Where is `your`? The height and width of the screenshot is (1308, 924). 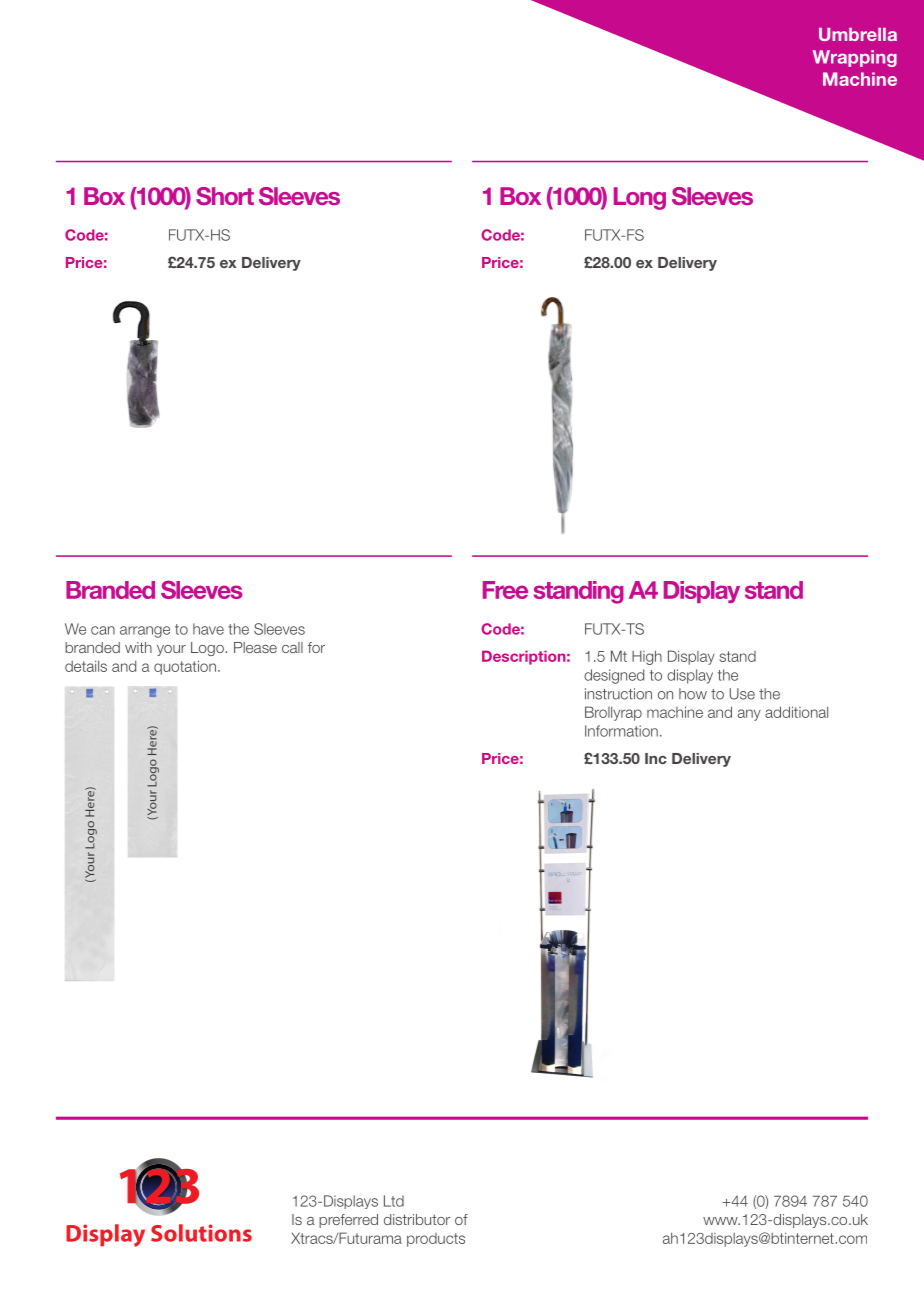
your is located at coordinates (171, 650).
